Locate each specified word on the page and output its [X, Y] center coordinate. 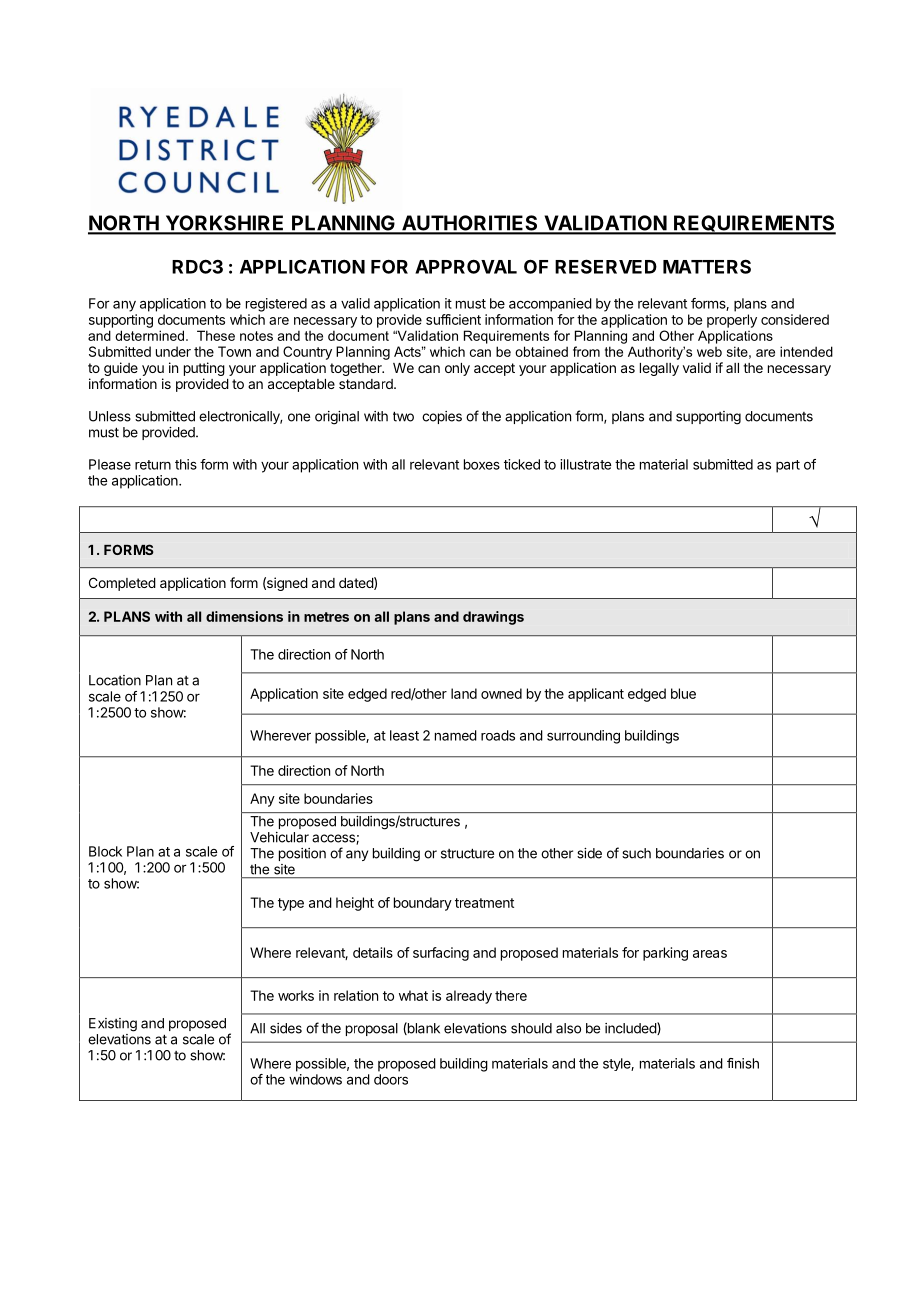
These [216, 335]
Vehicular [279, 837]
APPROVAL [466, 266]
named [456, 735]
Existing [113, 1025]
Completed [122, 584]
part [788, 466]
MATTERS [707, 266]
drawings [493, 618]
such [636, 853]
